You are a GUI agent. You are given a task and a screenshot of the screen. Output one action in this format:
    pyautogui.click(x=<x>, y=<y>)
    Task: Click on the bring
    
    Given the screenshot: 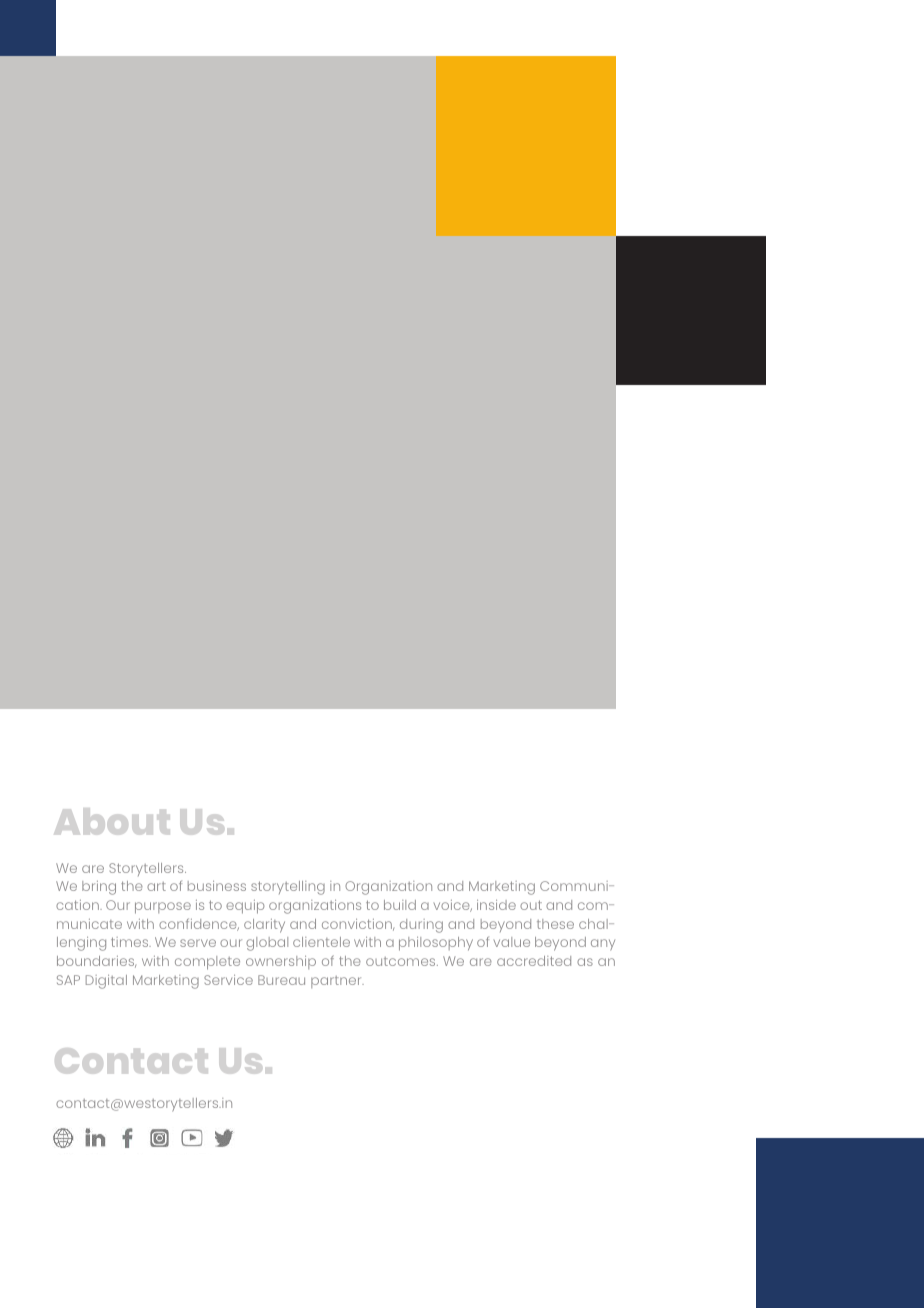 What is the action you would take?
    pyautogui.click(x=99, y=888)
